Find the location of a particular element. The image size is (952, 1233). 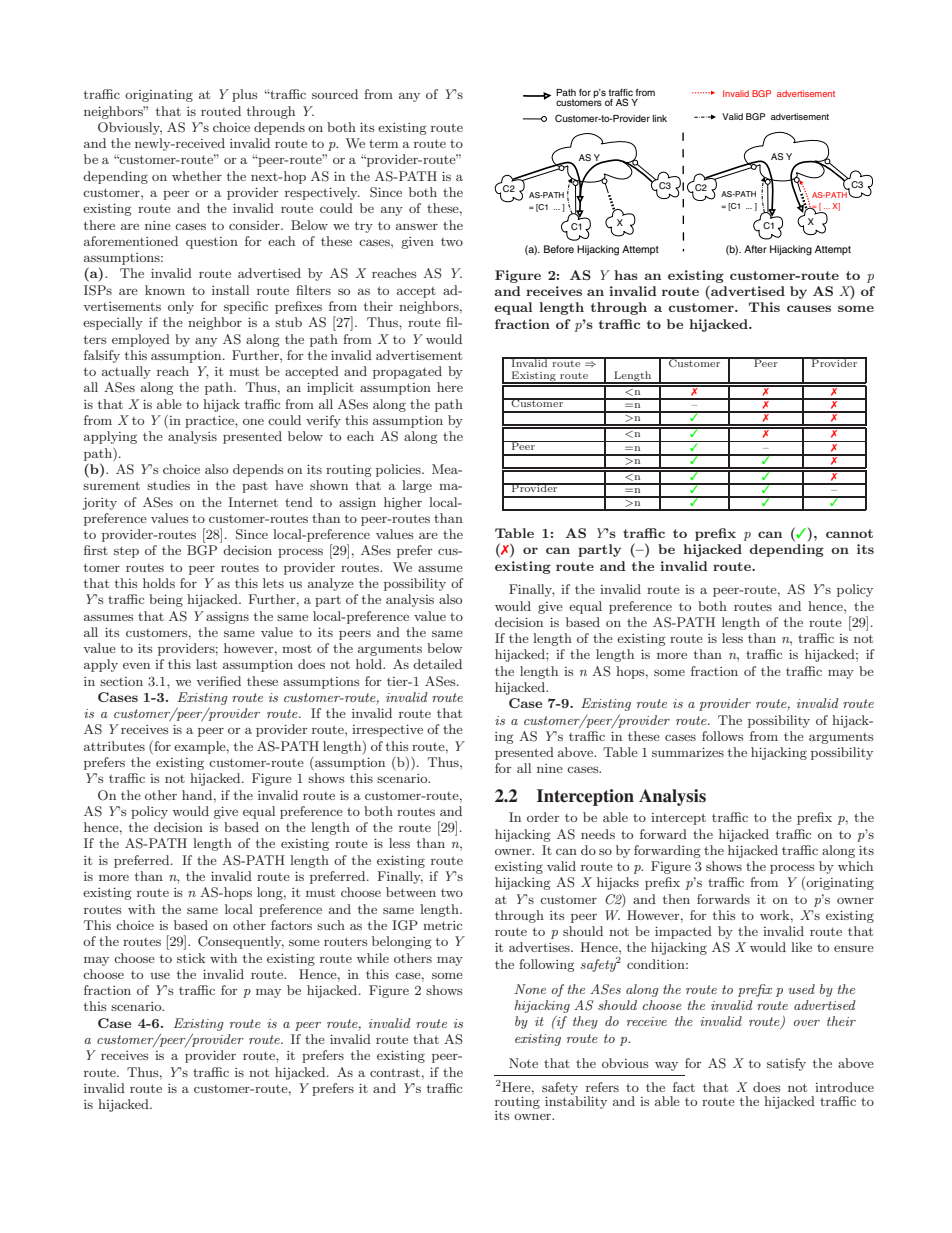

link is located at coordinates (660, 118).
